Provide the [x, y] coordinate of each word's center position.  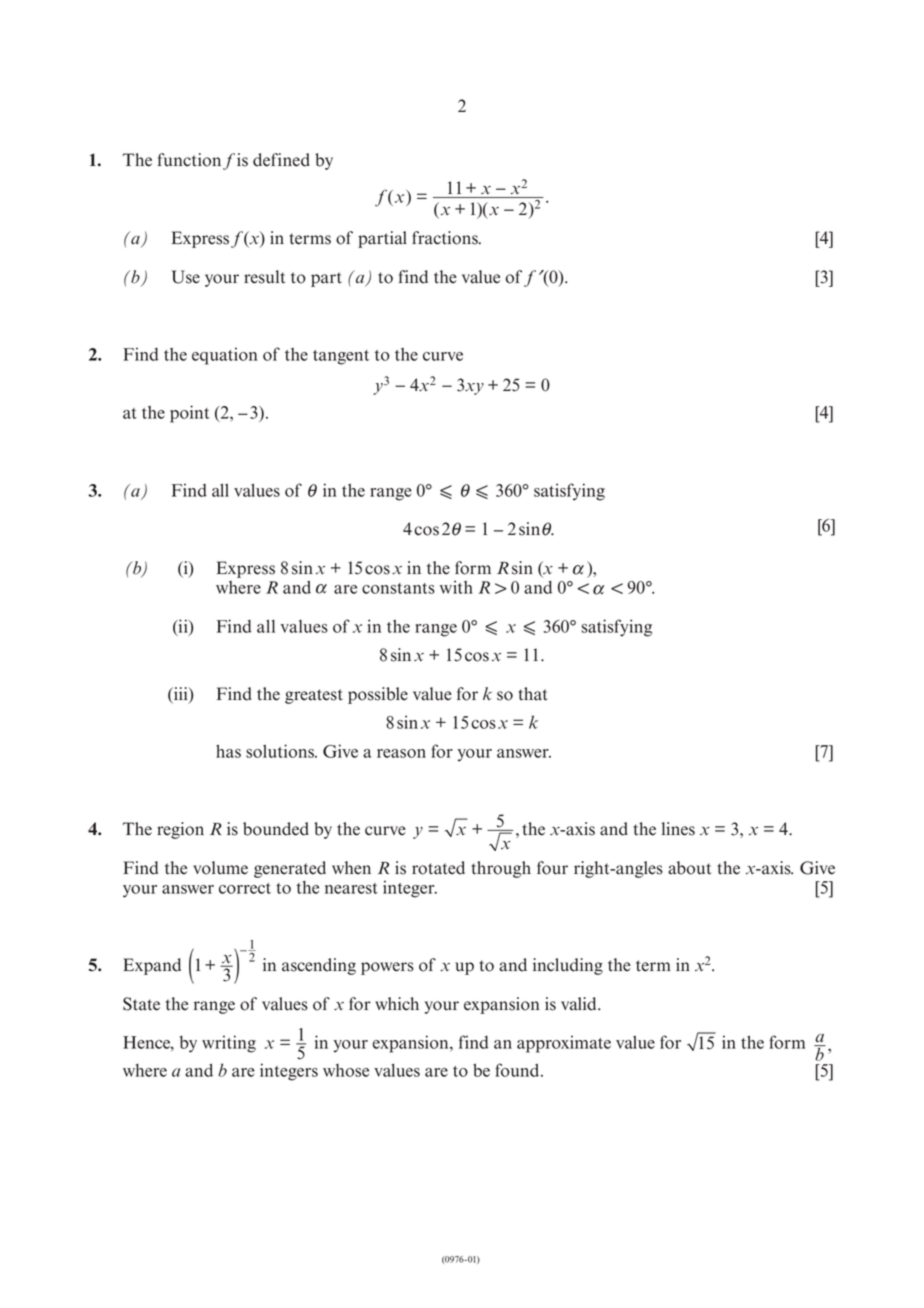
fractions [446, 238]
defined [281, 160]
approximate [564, 1044]
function [189, 160]
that [533, 694]
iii [181, 693]
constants [398, 588]
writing [229, 1044]
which [397, 1004]
